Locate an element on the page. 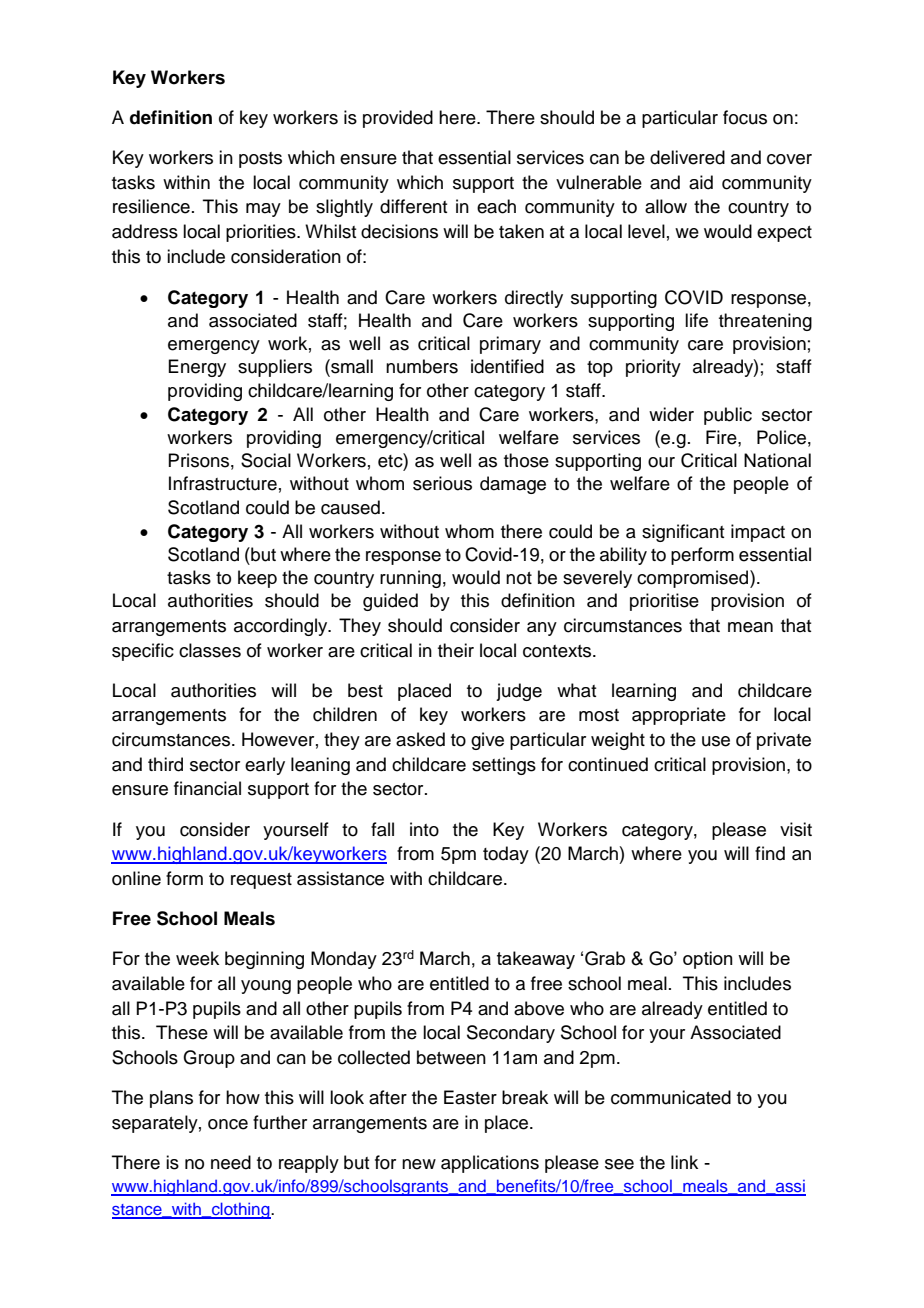 This image has width=924, height=1308. National is located at coordinates (777, 460).
